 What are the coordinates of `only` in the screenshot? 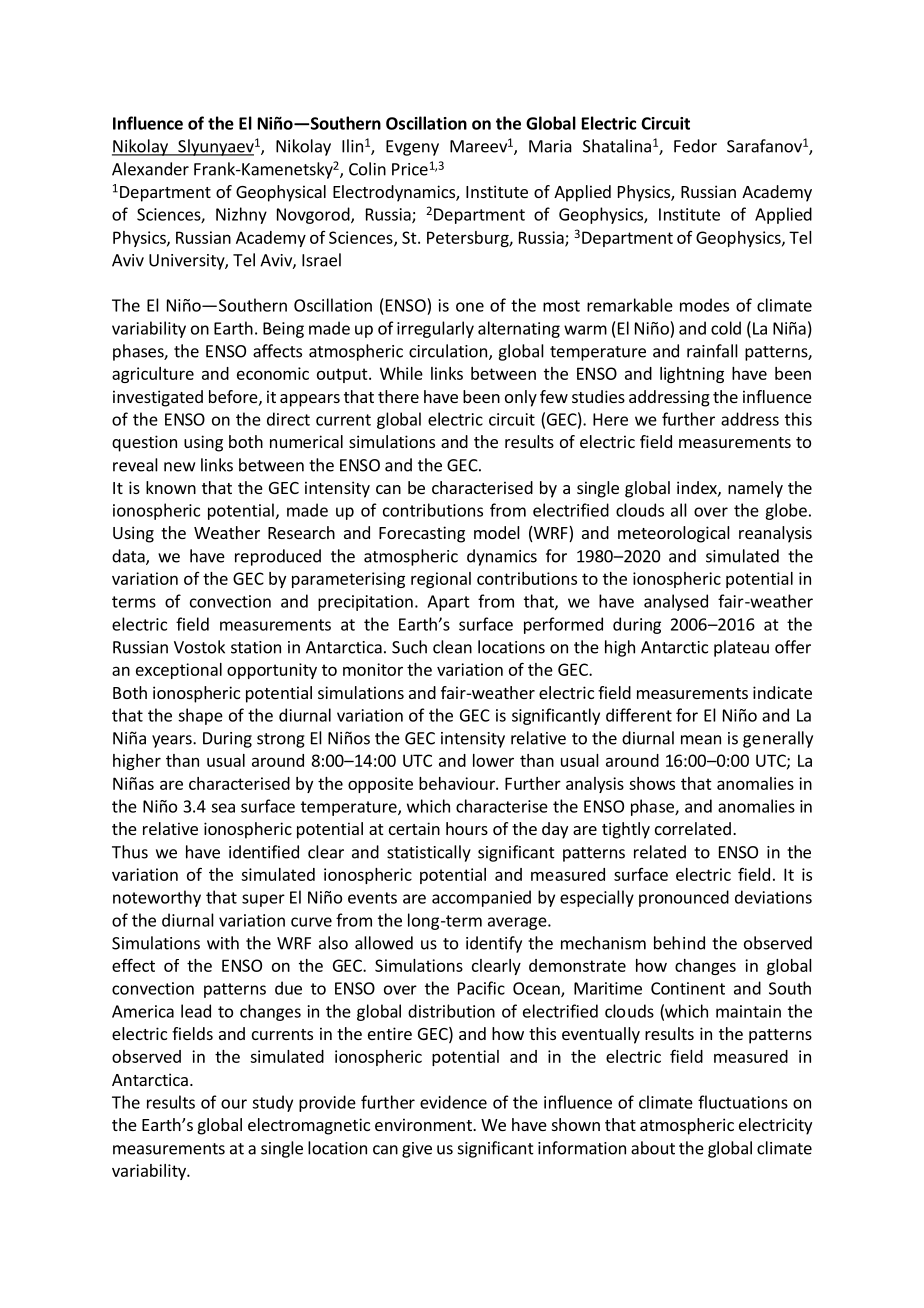 It's located at (521, 398).
